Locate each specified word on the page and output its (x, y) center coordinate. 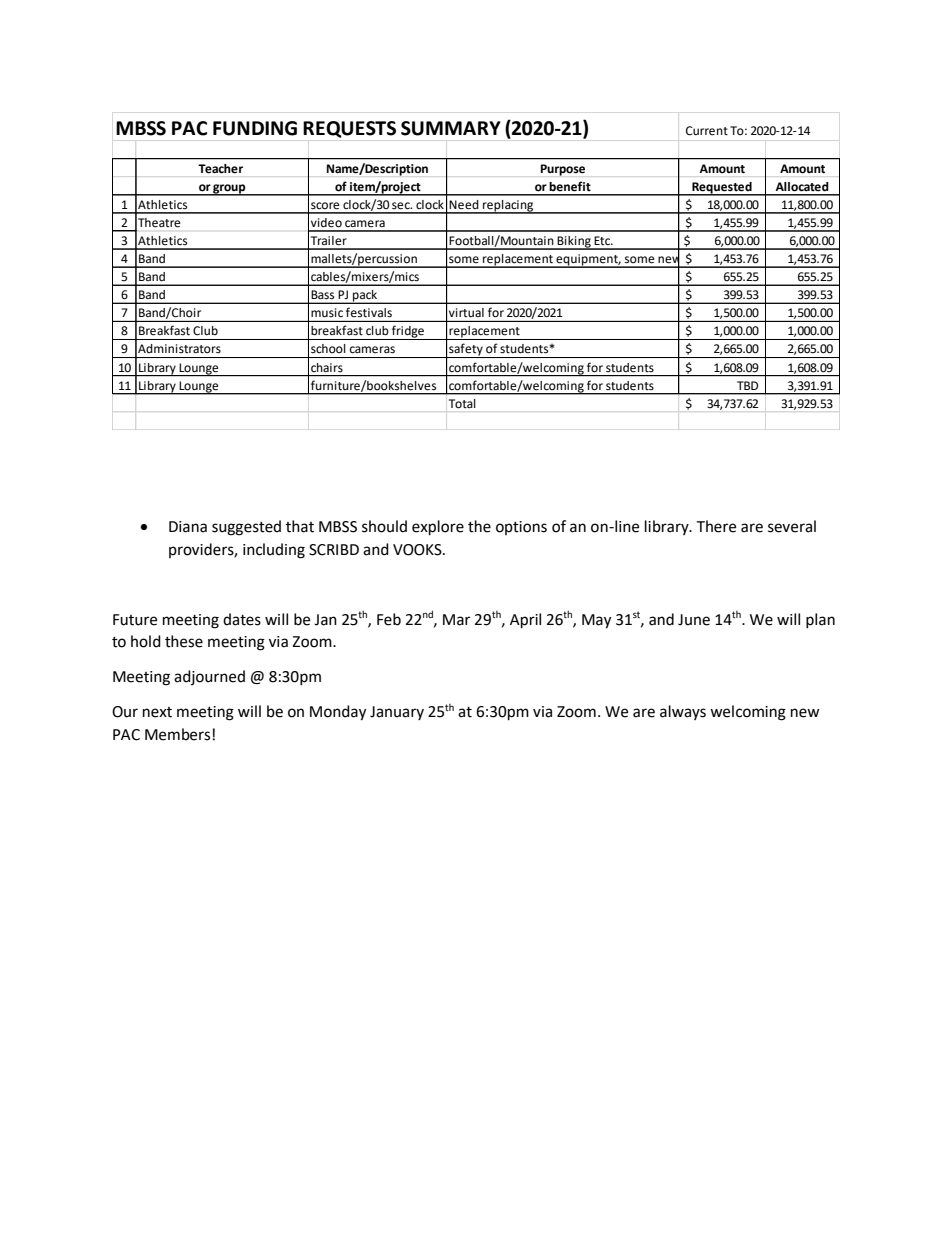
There (716, 526)
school (328, 349)
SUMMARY (451, 128)
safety (466, 350)
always (683, 712)
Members (177, 734)
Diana (188, 527)
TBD (747, 385)
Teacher (220, 168)
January (397, 713)
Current (707, 131)
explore (438, 528)
